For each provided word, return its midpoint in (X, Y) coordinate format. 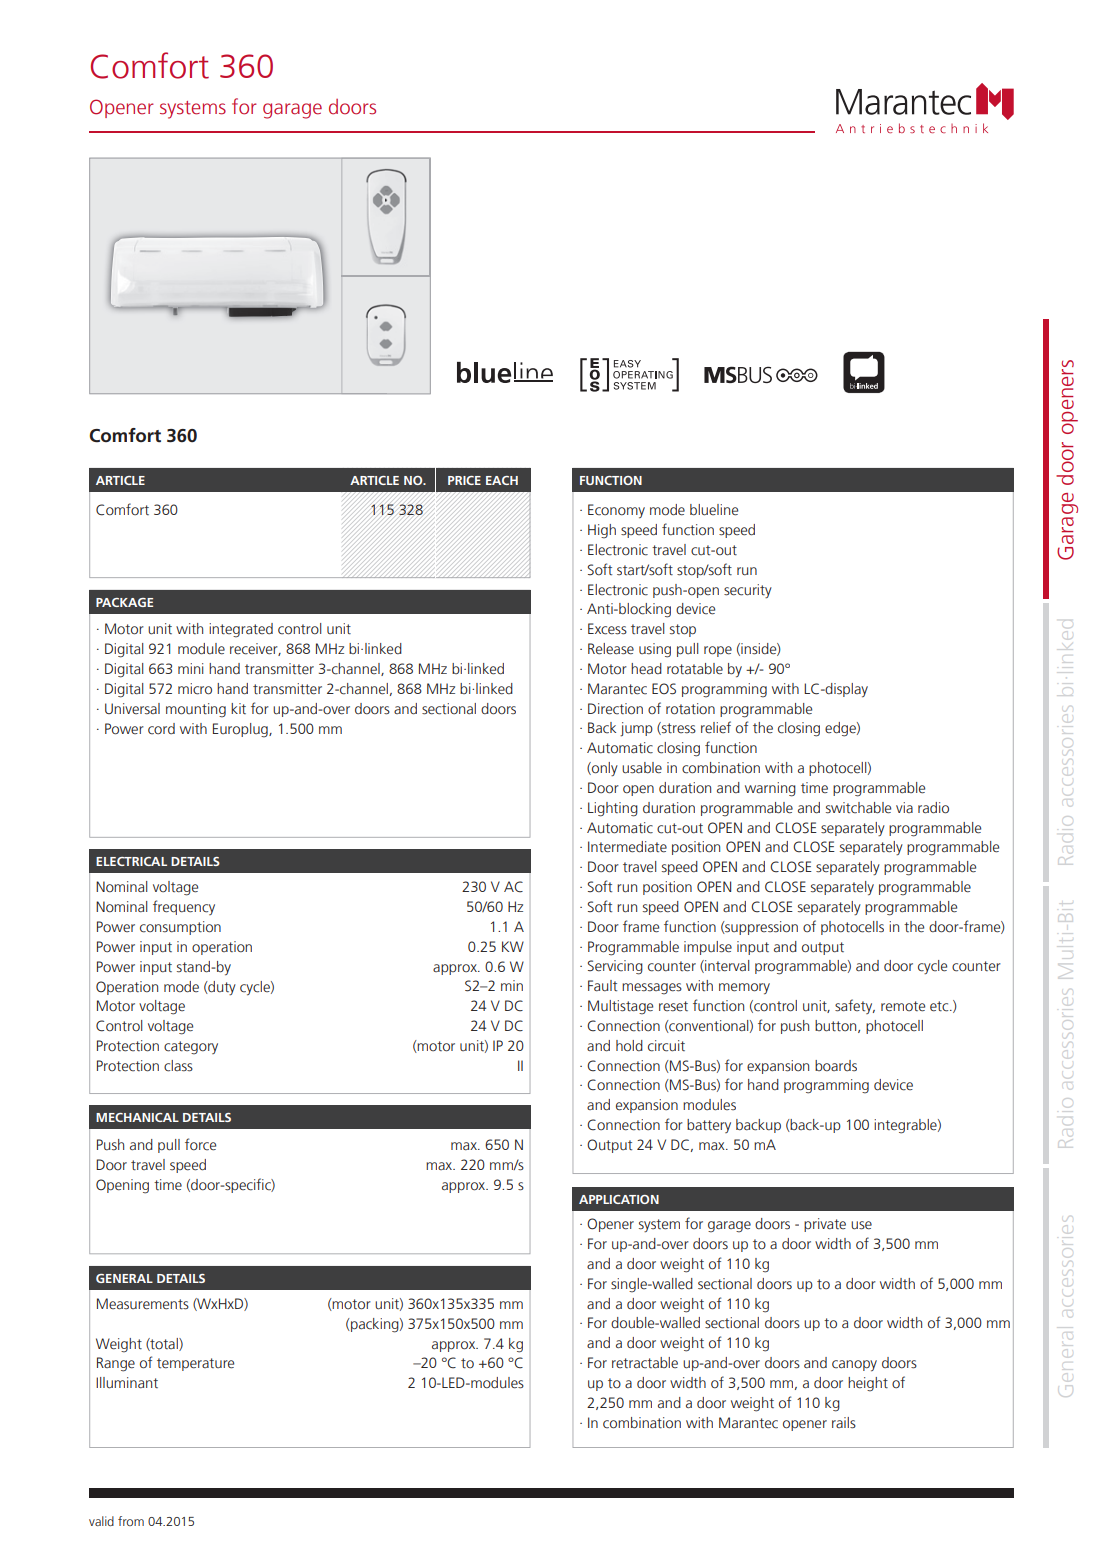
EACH (502, 480)
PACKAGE (124, 602)
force (200, 1144)
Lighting (613, 809)
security (748, 591)
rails (844, 1423)
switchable (858, 808)
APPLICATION (619, 1199)
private (825, 1225)
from (131, 1521)
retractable (645, 1363)
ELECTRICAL (131, 861)
